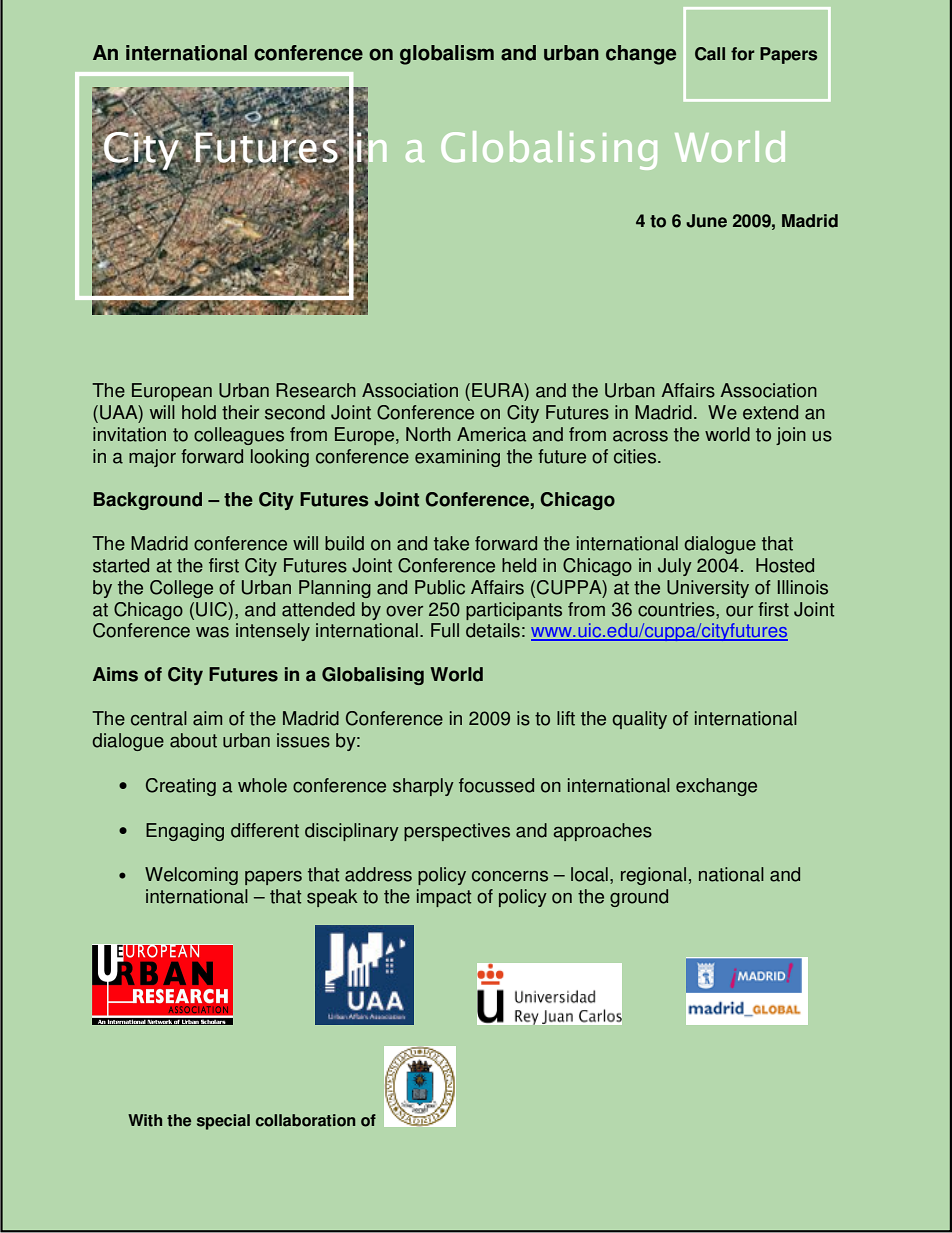 This screenshot has height=1233, width=952. What do you see at coordinates (447, 55) in the screenshot?
I see `globalism` at bounding box center [447, 55].
